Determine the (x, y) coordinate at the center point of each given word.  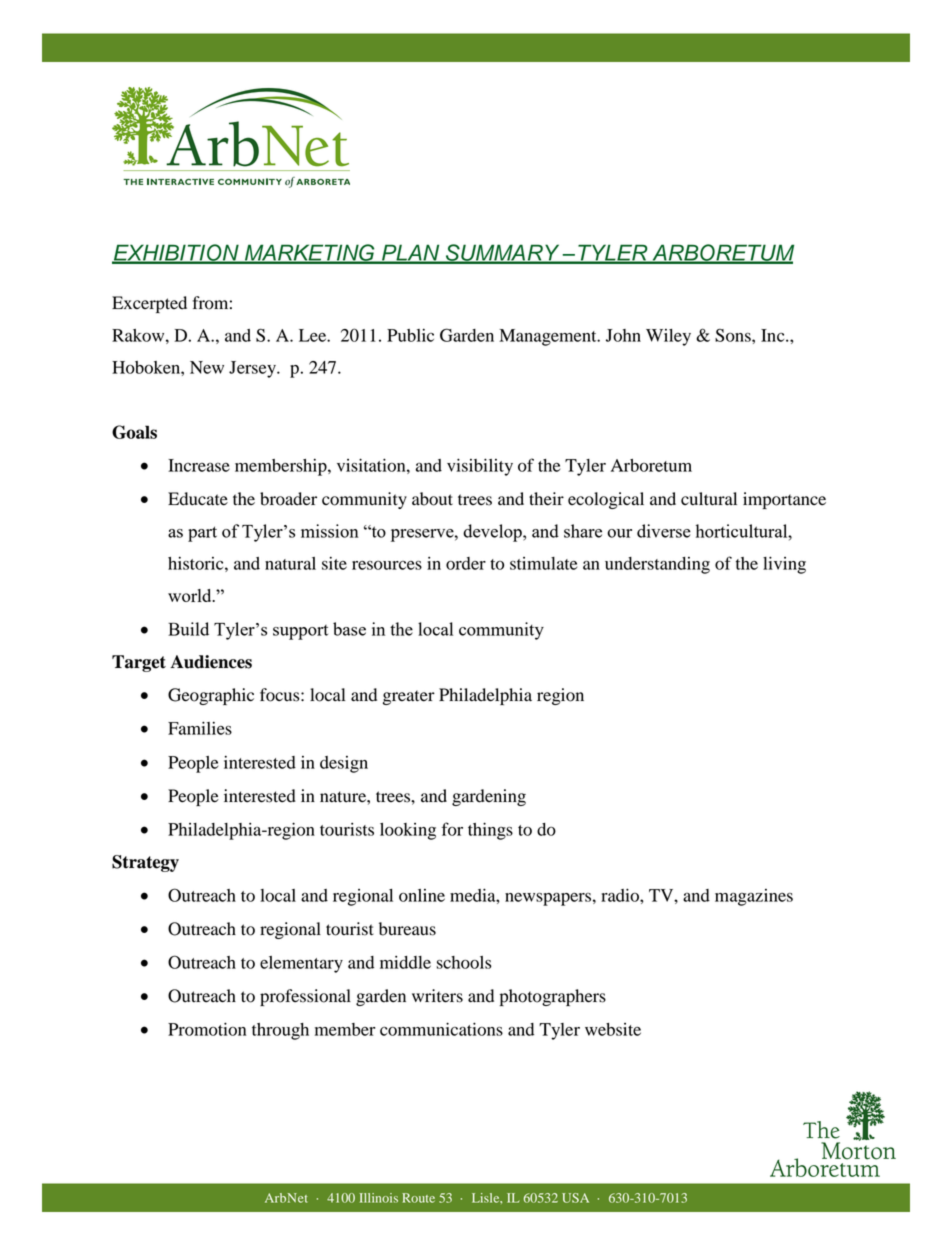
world (191, 595)
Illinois (379, 1198)
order (466, 563)
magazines (754, 897)
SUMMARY (502, 254)
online (422, 895)
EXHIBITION (176, 254)
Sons (734, 335)
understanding (657, 565)
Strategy (145, 863)
